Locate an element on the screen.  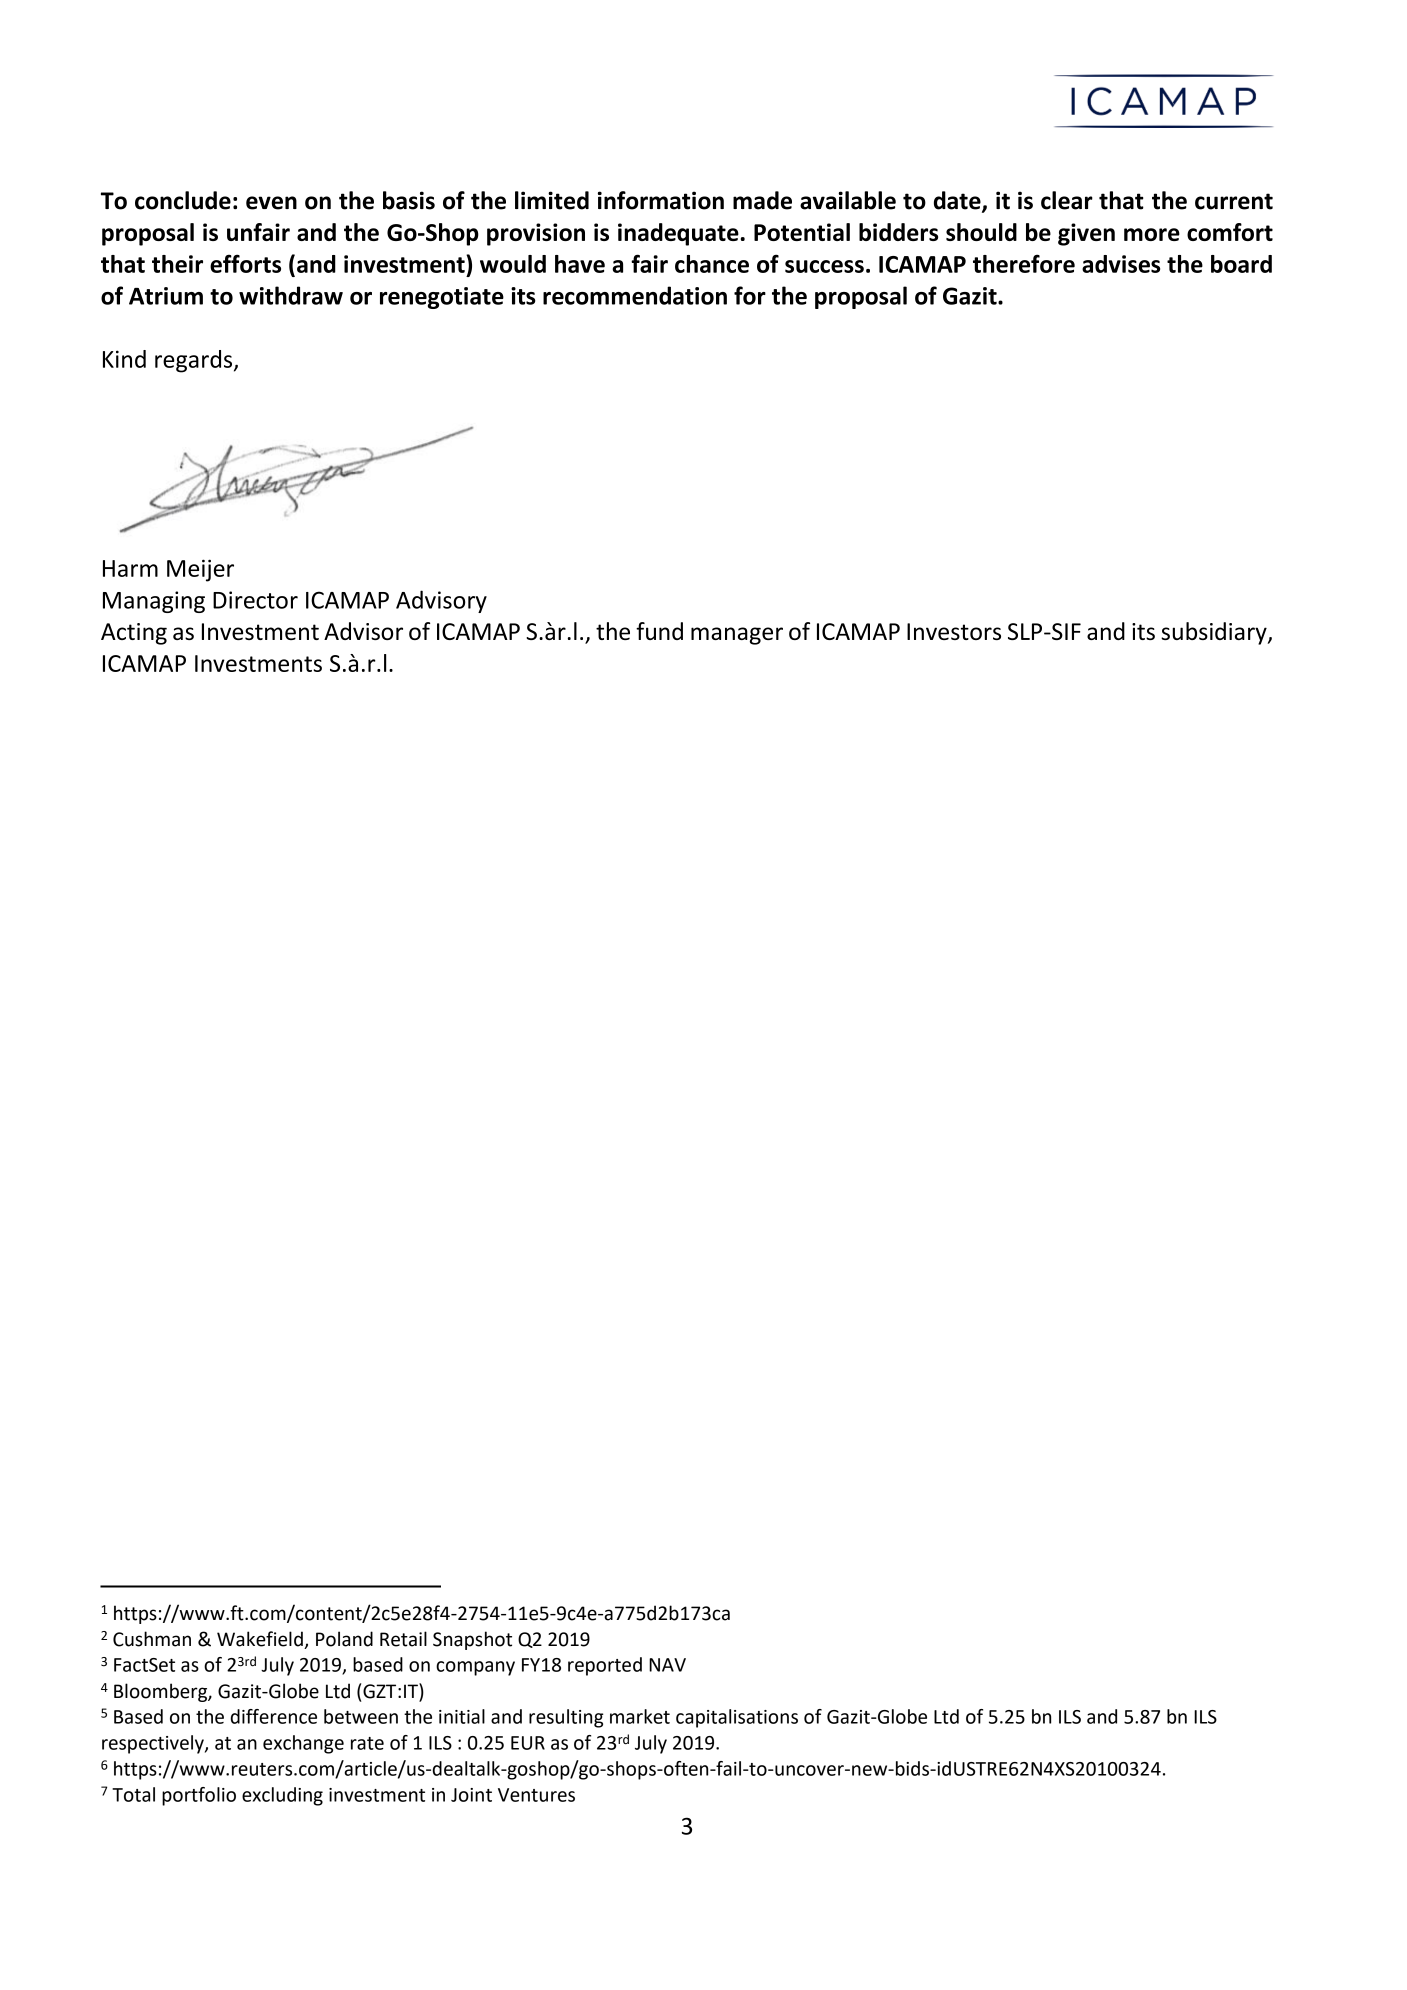
NAV is located at coordinates (667, 1665).
